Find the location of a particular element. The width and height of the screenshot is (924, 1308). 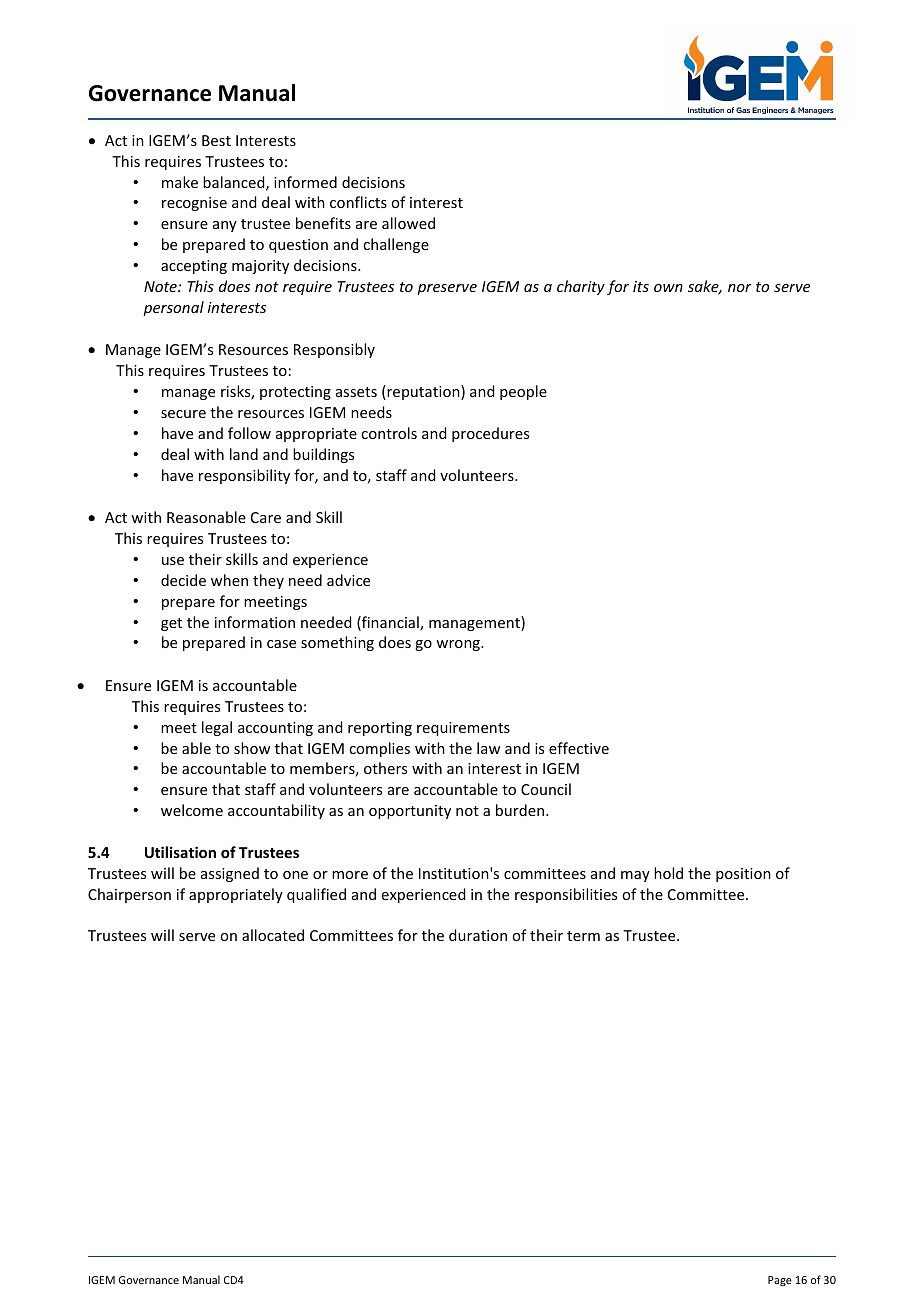

assigned is located at coordinates (230, 874).
